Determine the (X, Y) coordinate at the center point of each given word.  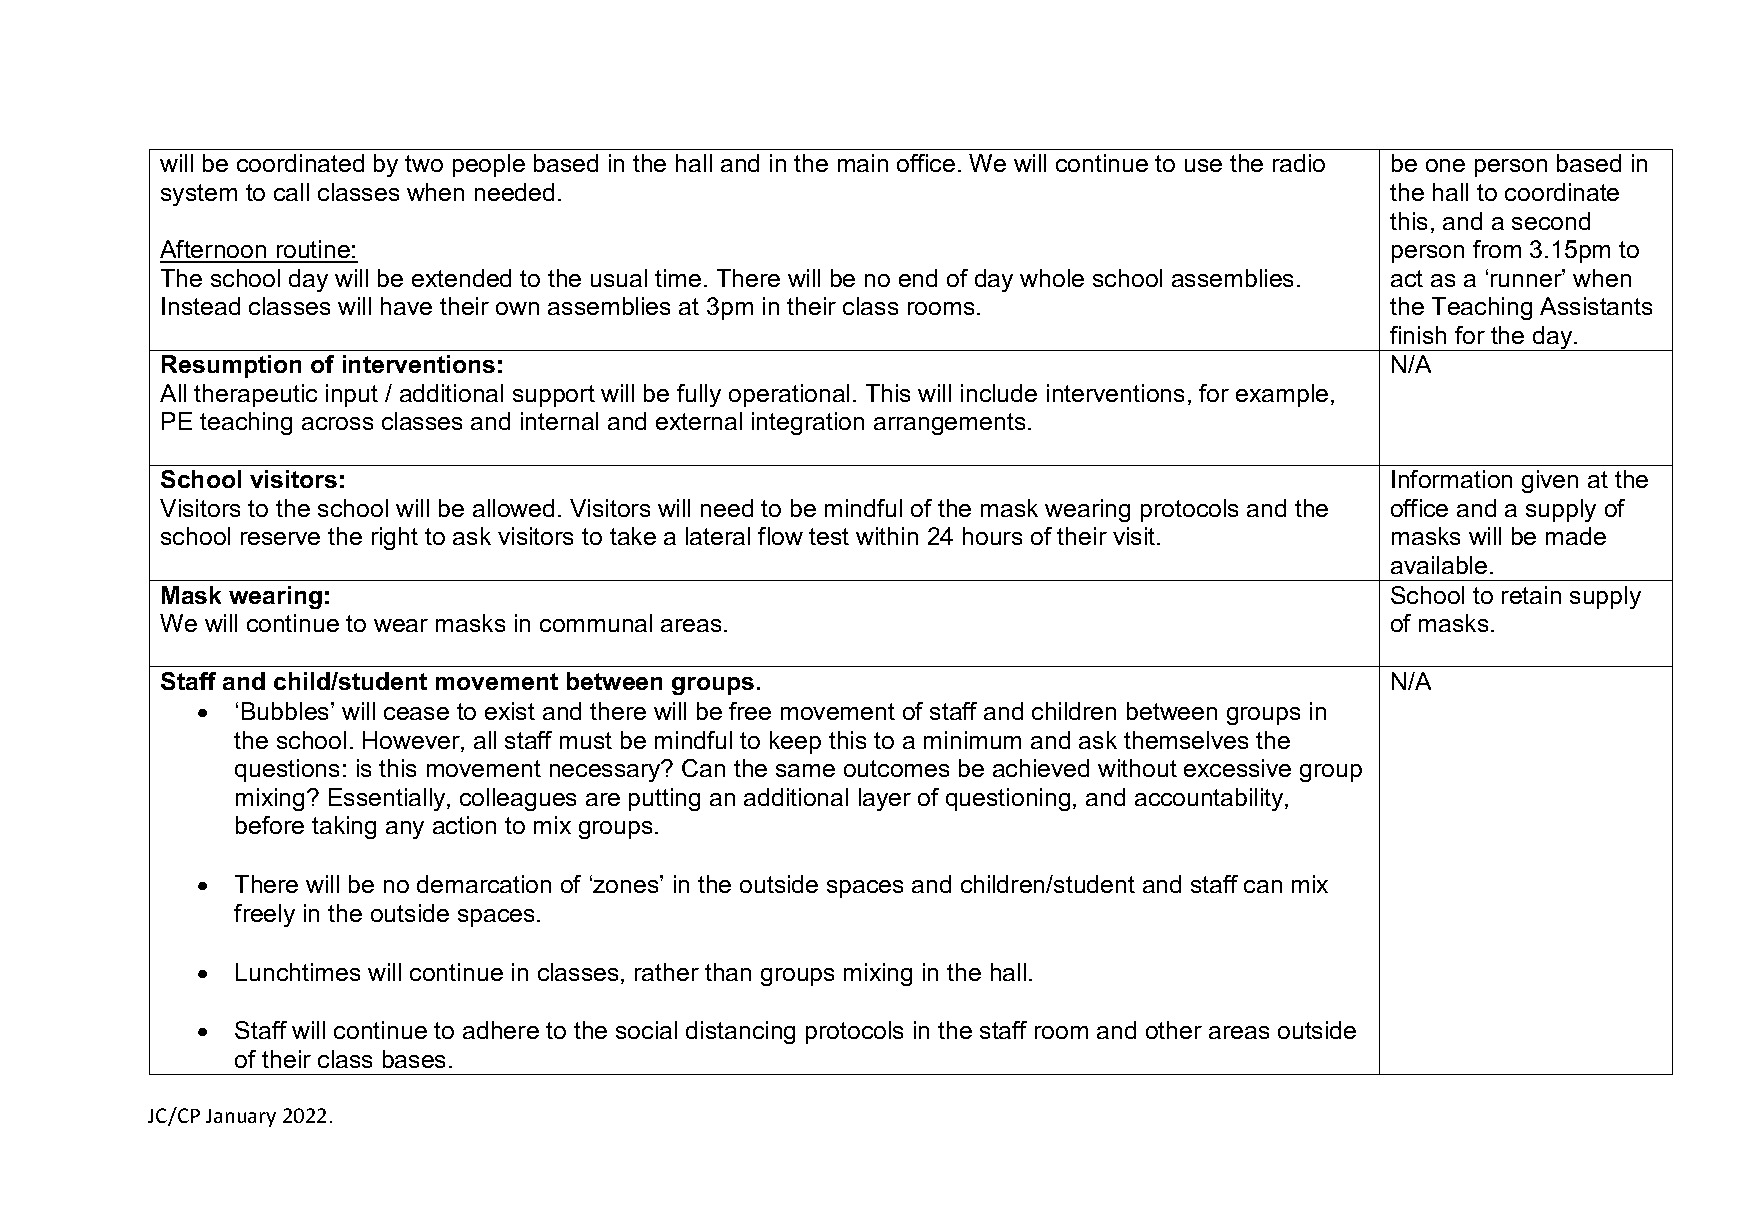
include (999, 393)
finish (1418, 335)
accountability (1210, 799)
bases (414, 1059)
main (863, 163)
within (887, 536)
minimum (972, 740)
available (1439, 565)
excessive (1237, 768)
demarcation (484, 884)
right (395, 538)
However (412, 741)
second (1551, 221)
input (352, 395)
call (291, 192)
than (728, 972)
